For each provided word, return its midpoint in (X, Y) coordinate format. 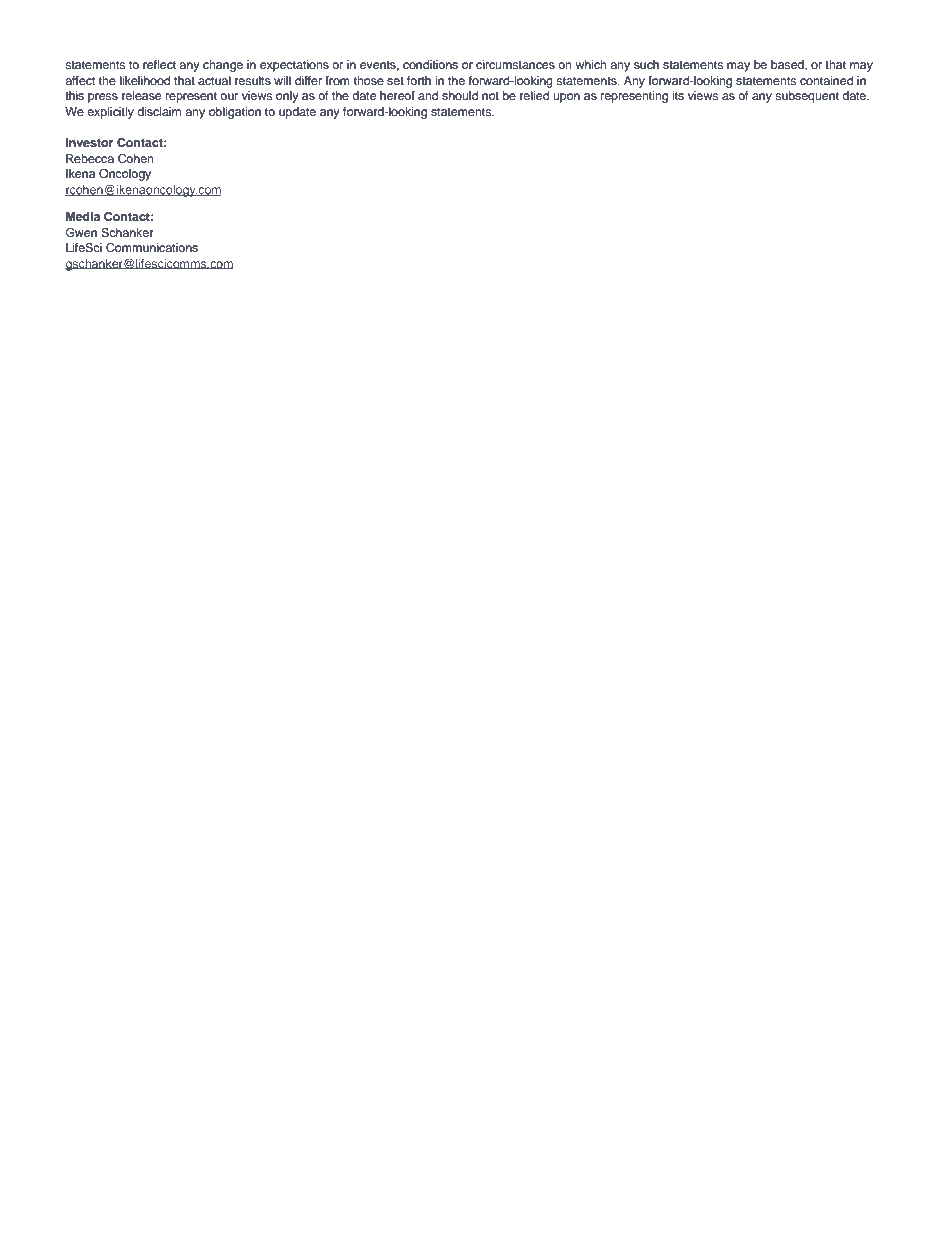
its (678, 95)
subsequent (807, 97)
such (646, 64)
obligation (235, 113)
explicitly (110, 113)
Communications (152, 248)
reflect (159, 64)
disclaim (159, 111)
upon (566, 98)
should (460, 95)
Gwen (81, 233)
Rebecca (90, 158)
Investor (89, 142)
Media (83, 216)
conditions (430, 64)
